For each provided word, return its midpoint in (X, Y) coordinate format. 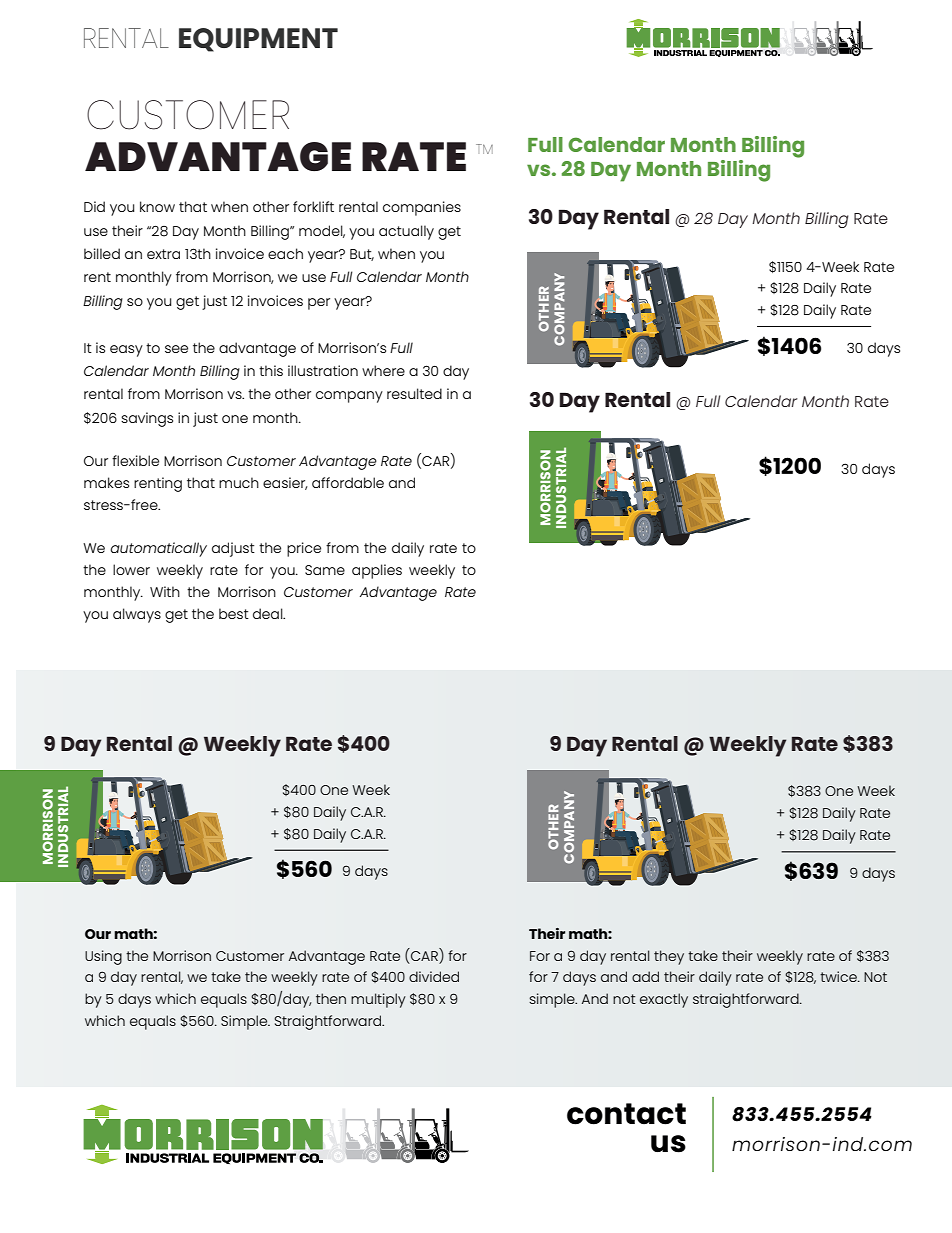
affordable (348, 482)
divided (434, 976)
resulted (414, 393)
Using (103, 957)
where (383, 370)
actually (406, 232)
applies (377, 571)
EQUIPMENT (258, 40)
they (669, 957)
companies (422, 208)
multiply (378, 1000)
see (176, 349)
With (165, 591)
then (331, 998)
